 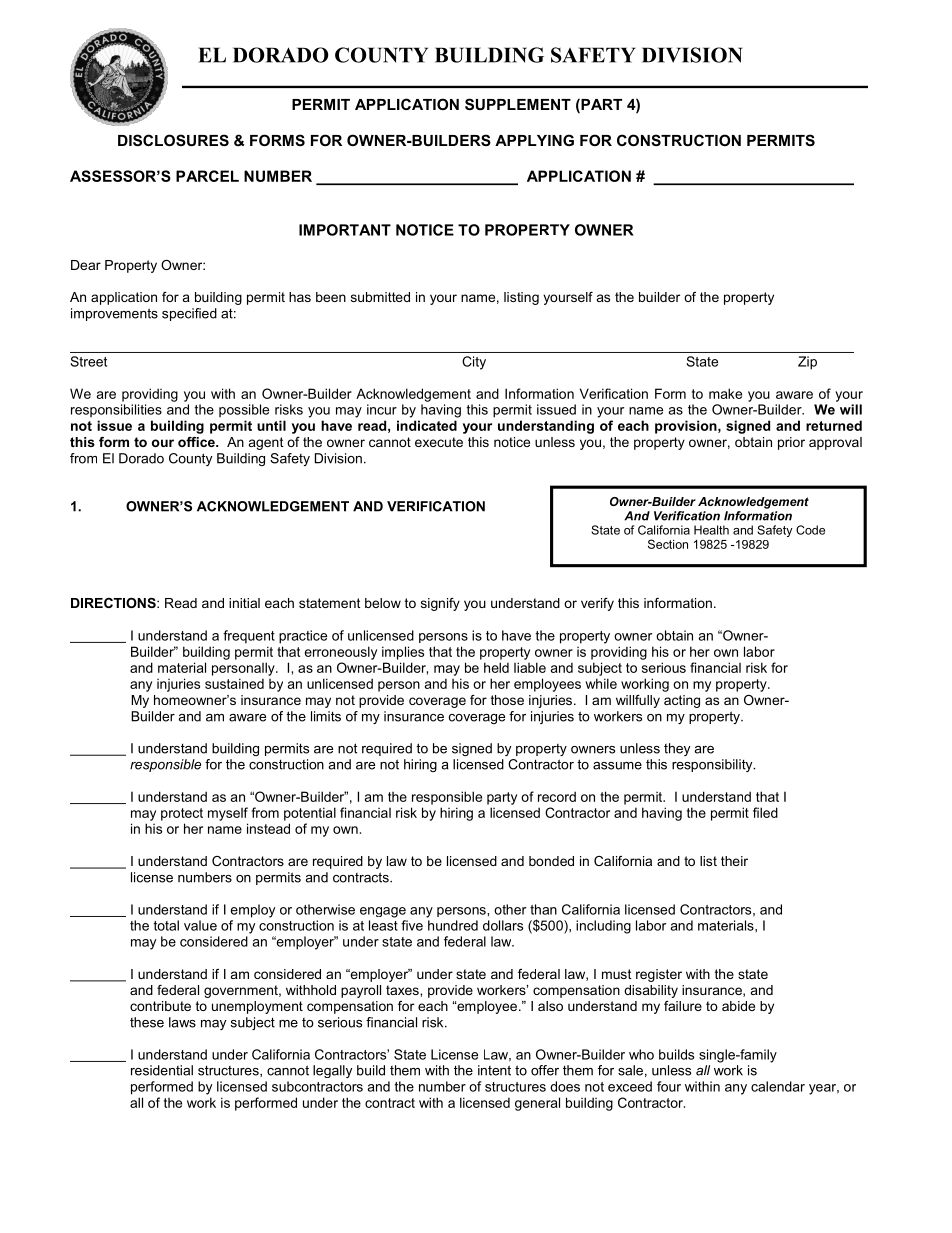 I want to click on Health, so click(x=711, y=530).
